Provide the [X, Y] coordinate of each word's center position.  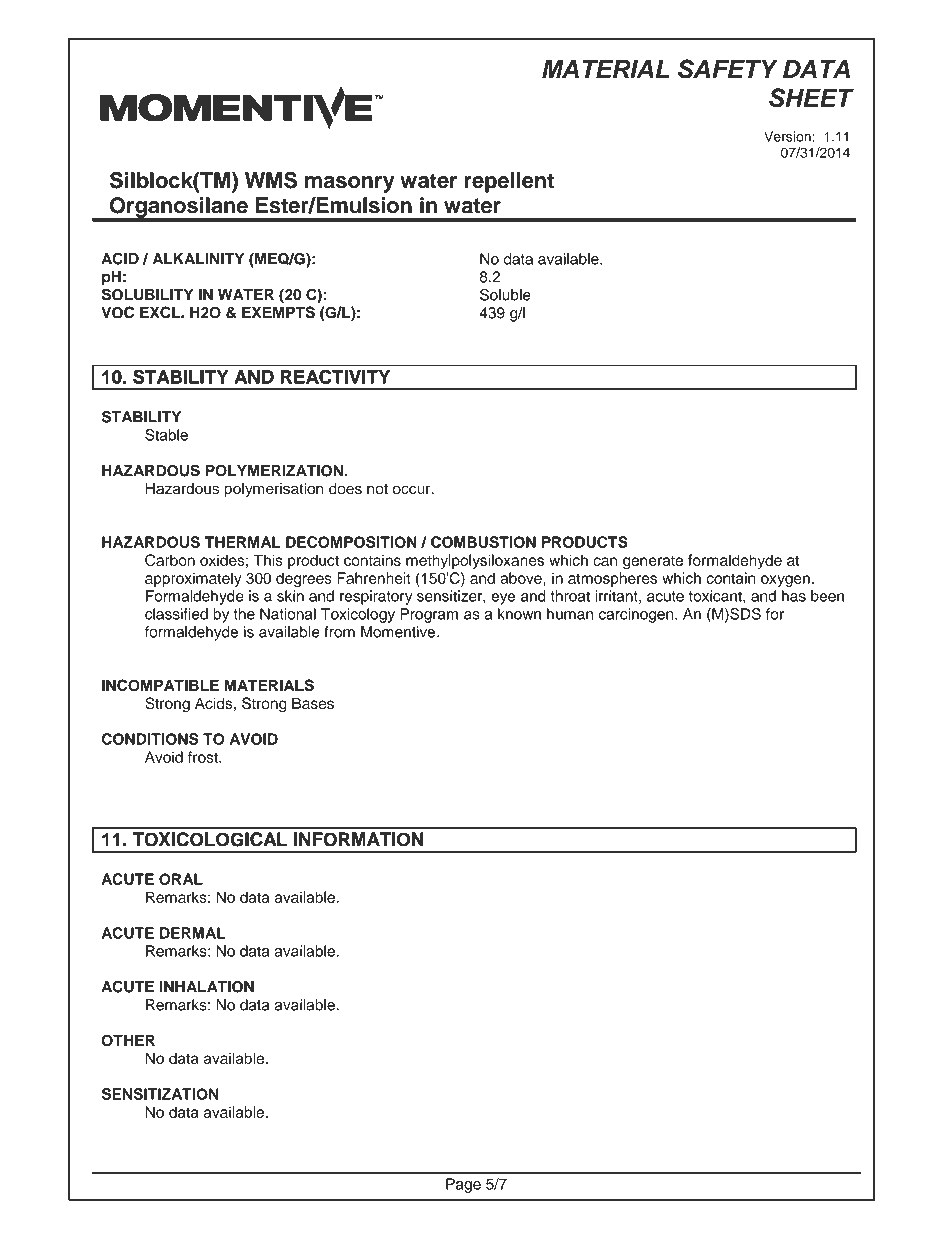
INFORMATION [358, 839]
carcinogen [637, 615]
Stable [166, 435]
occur [413, 490]
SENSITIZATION [160, 1094]
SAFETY [728, 69]
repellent [509, 182]
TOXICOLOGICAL [209, 839]
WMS [271, 180]
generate [653, 563]
